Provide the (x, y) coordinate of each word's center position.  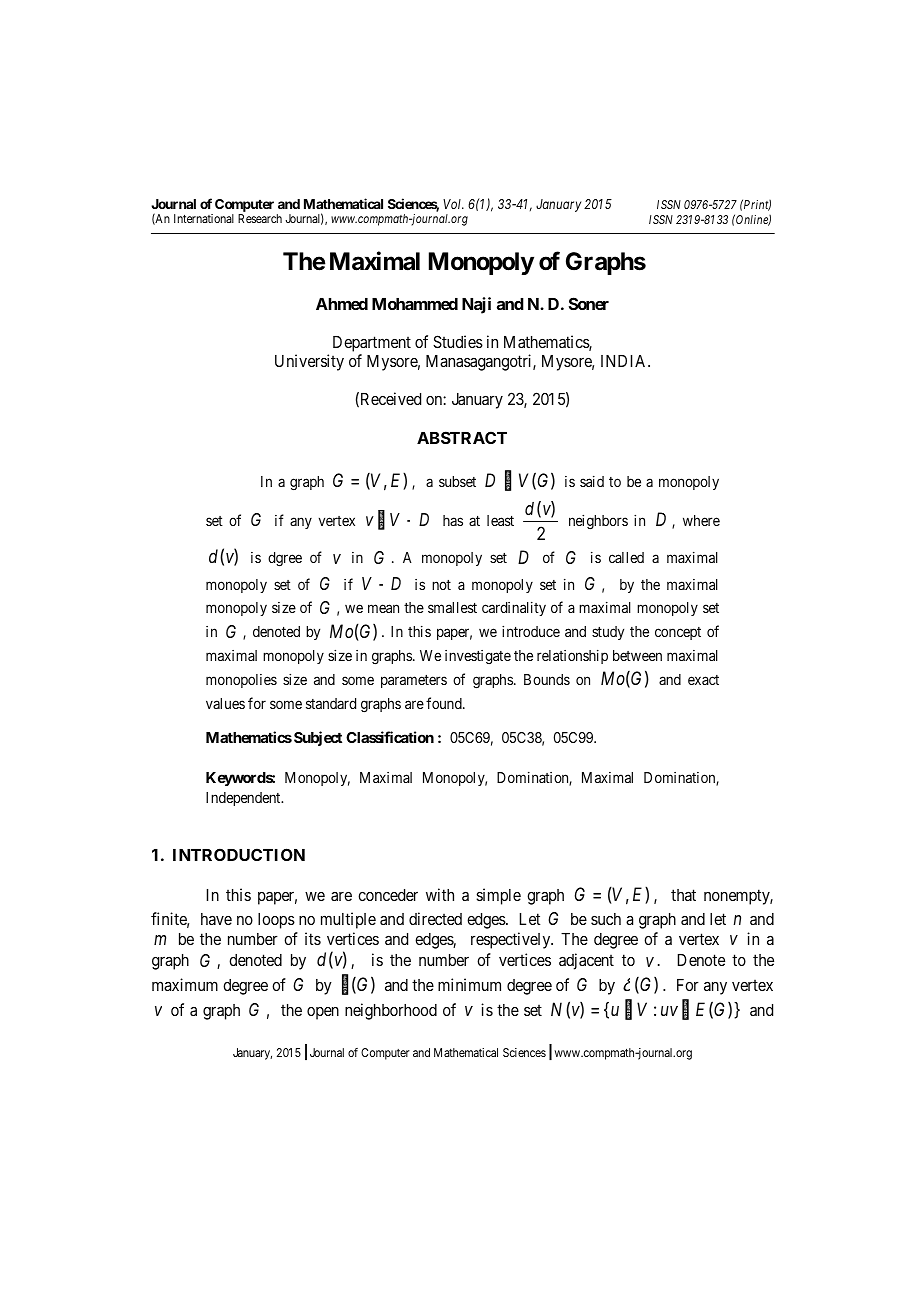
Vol (453, 204)
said (592, 481)
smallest (452, 607)
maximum (185, 984)
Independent (244, 799)
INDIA (625, 361)
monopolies (241, 681)
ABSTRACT (462, 437)
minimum (469, 984)
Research (260, 218)
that (683, 895)
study (608, 633)
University (309, 362)
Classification (390, 737)
